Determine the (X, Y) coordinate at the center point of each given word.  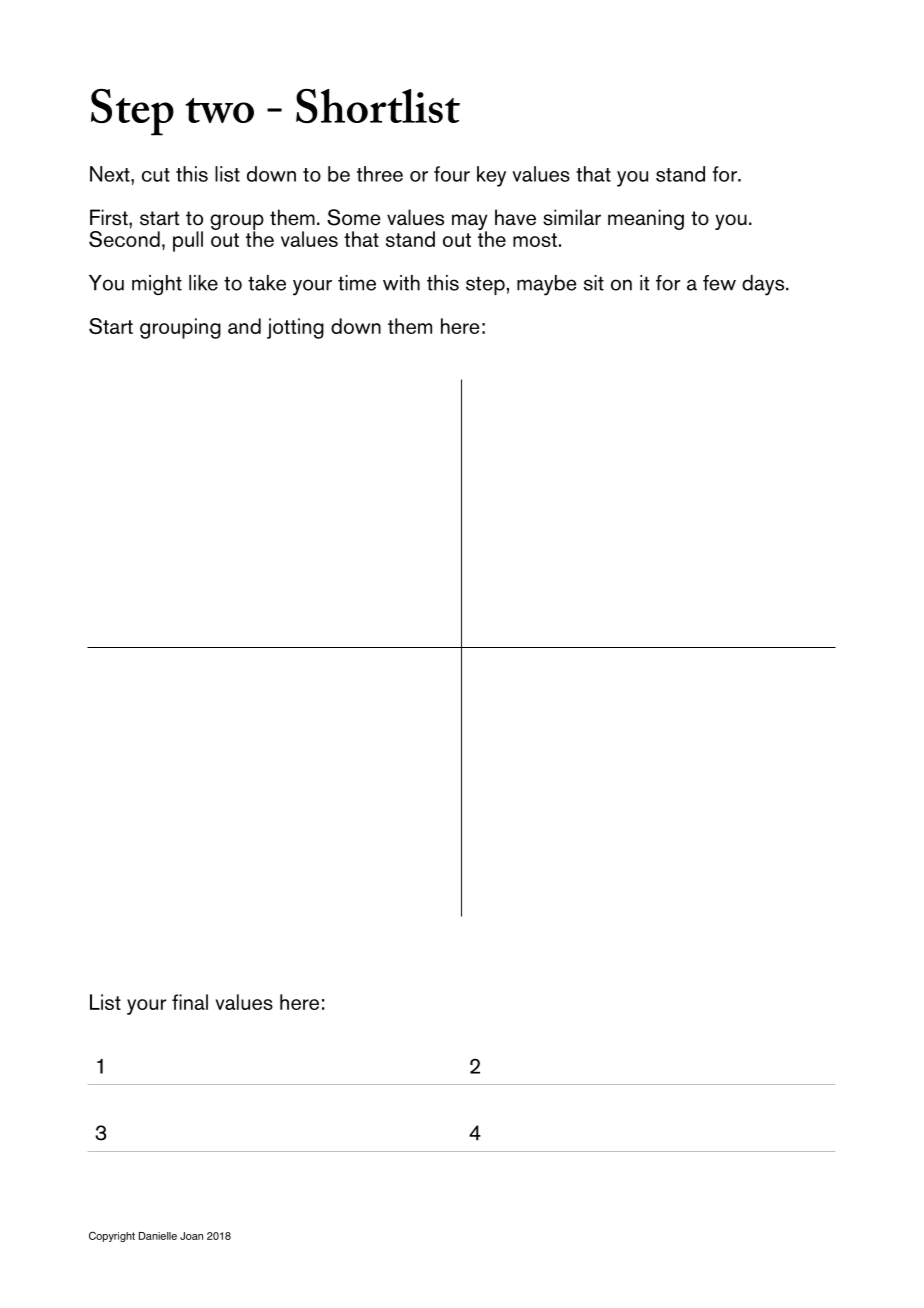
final (190, 1002)
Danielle (158, 1236)
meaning (646, 219)
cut (156, 175)
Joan (191, 1236)
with (401, 283)
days (764, 285)
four (452, 174)
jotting (295, 328)
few (719, 283)
